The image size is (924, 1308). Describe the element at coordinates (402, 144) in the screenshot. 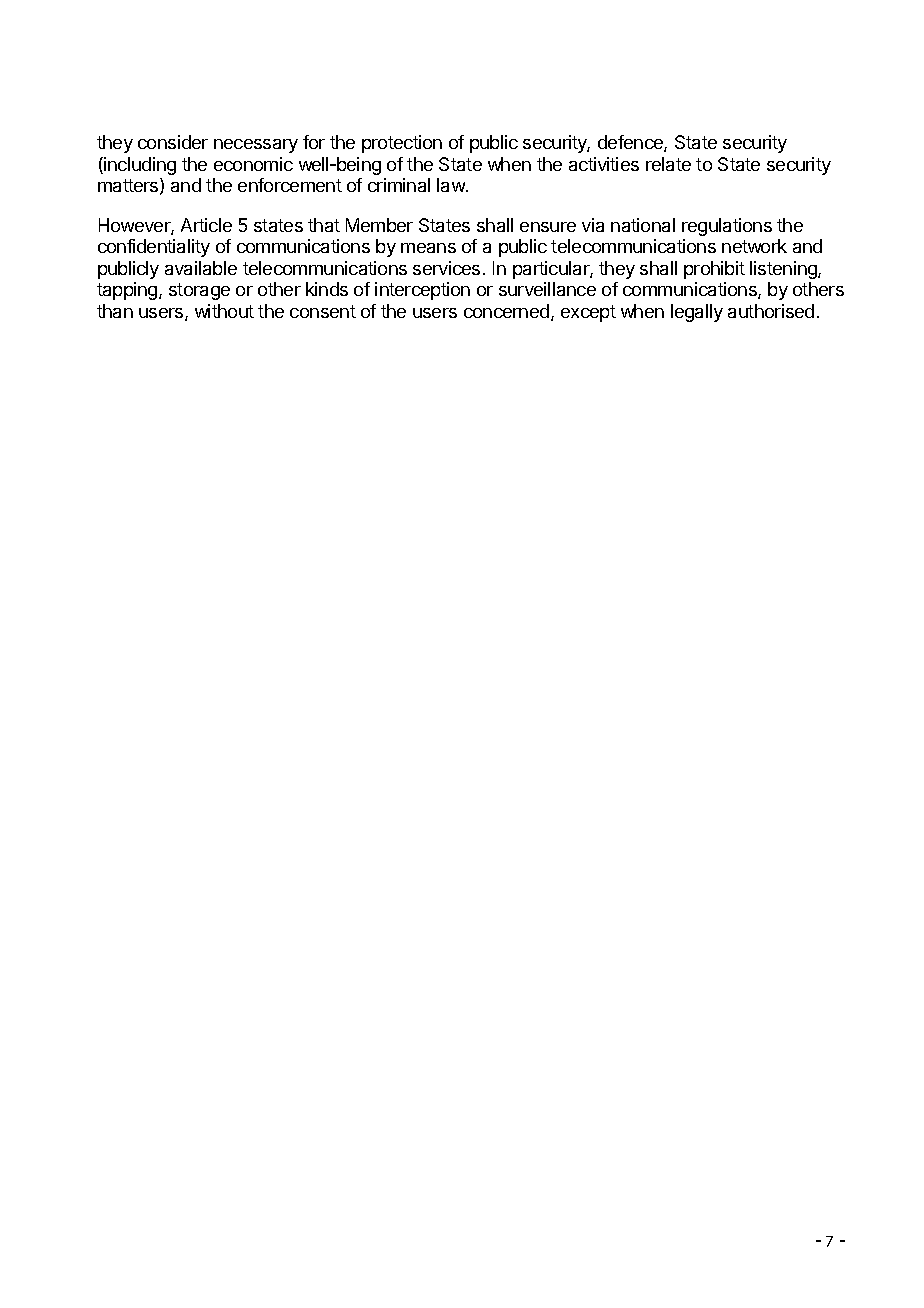

I see `protection` at that location.
